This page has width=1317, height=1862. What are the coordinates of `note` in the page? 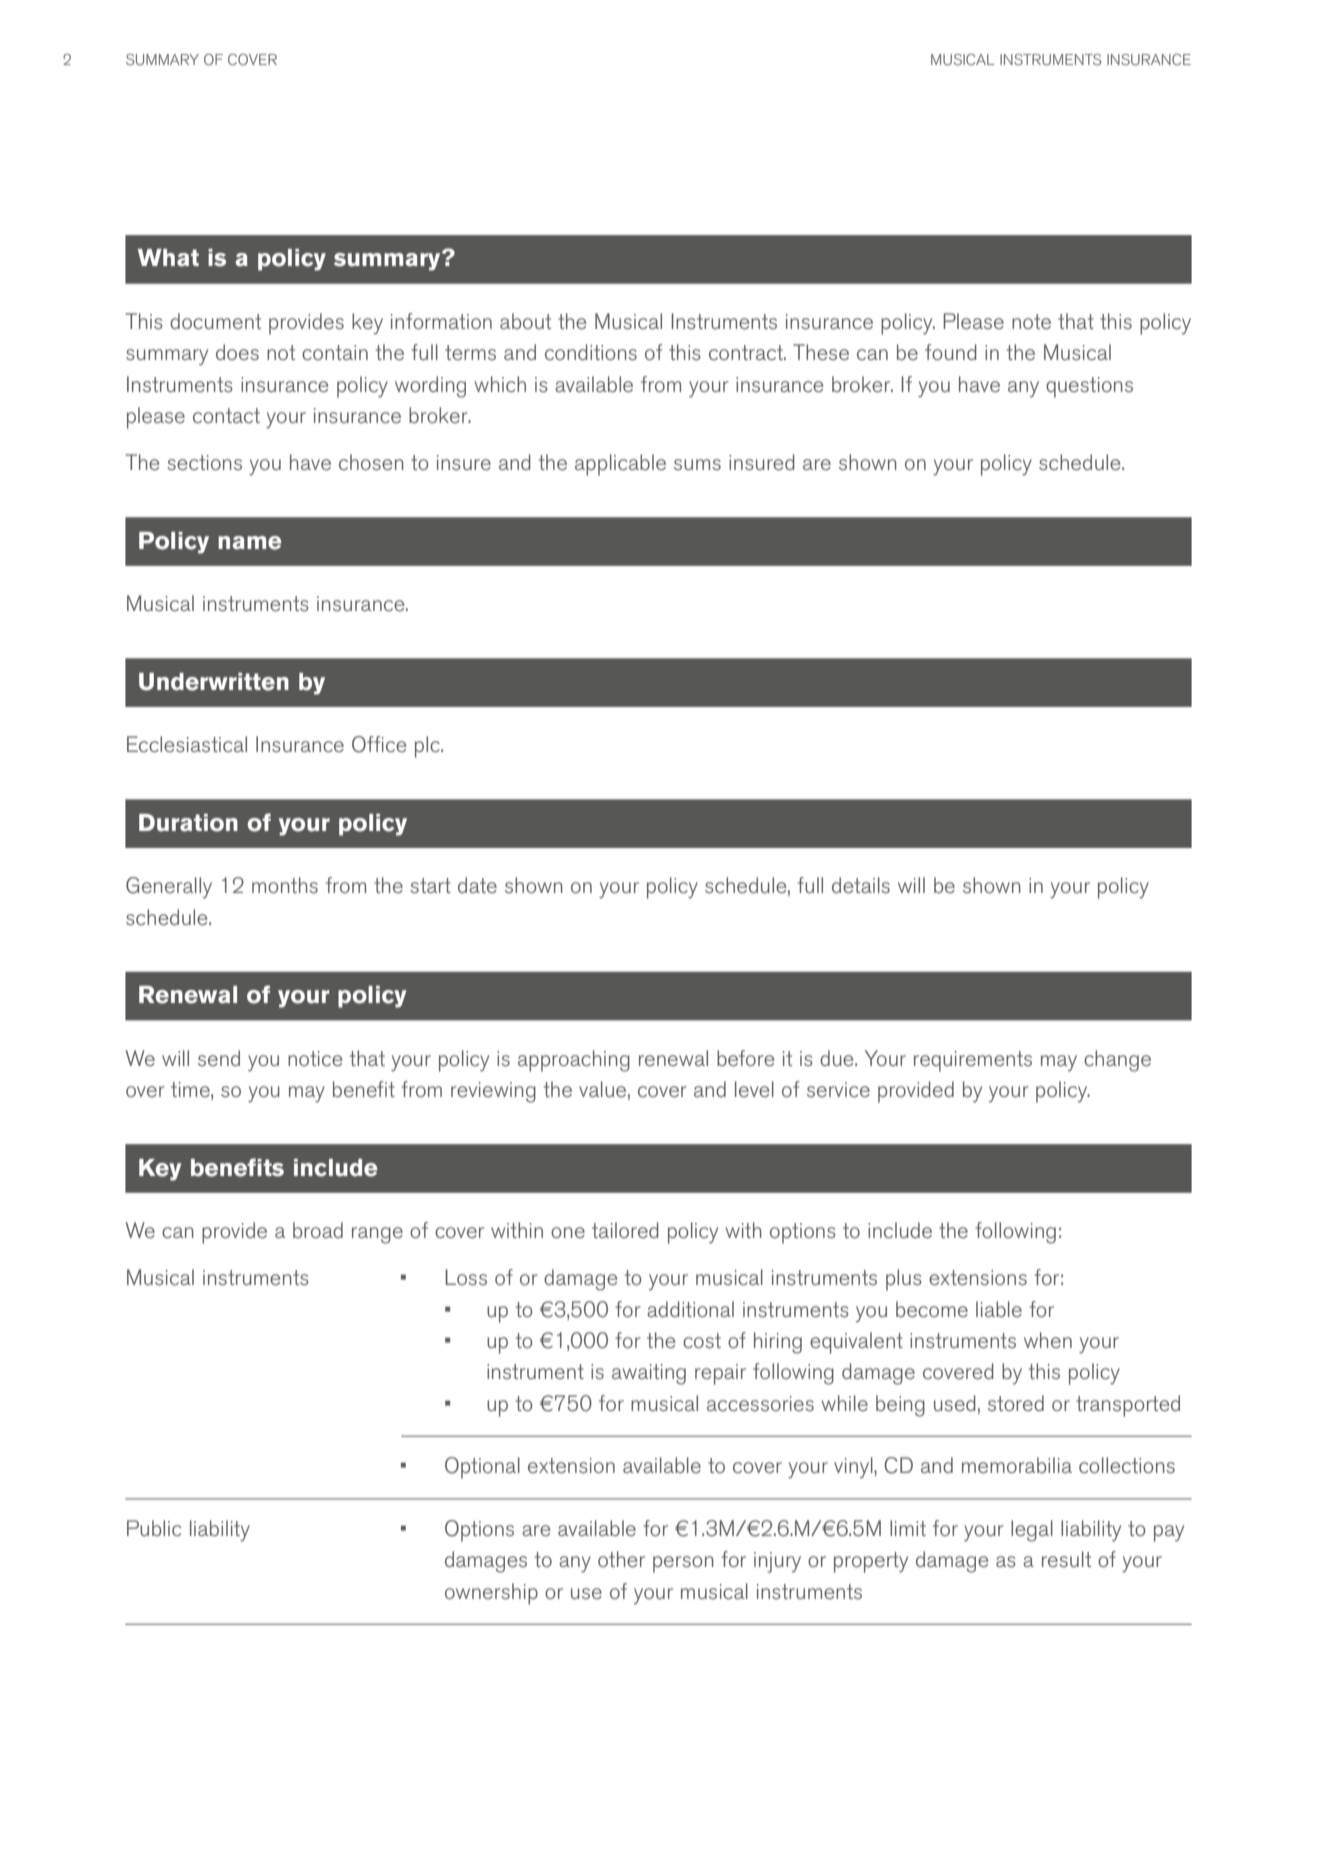 It's located at (1031, 321).
